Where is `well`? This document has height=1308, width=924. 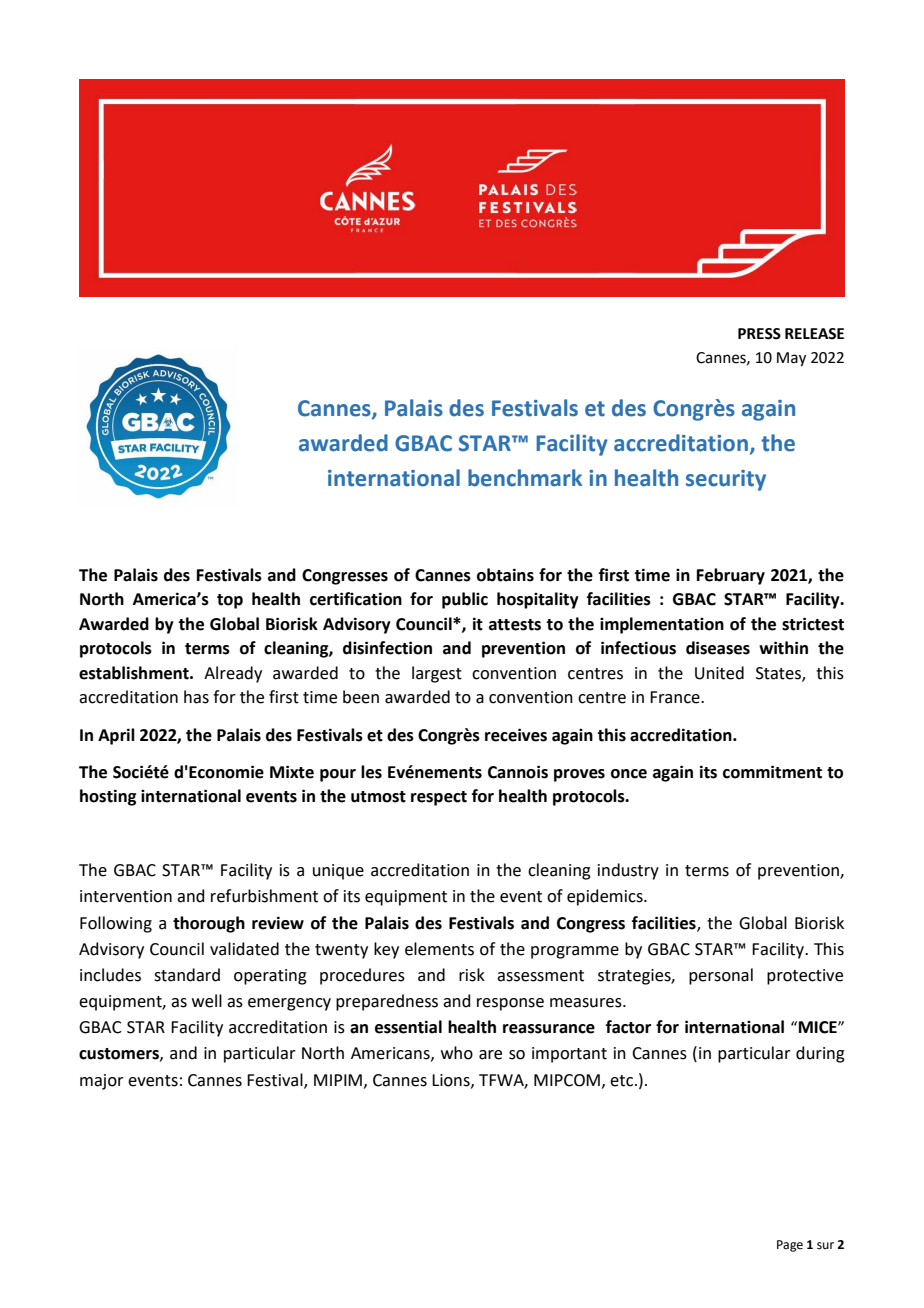
well is located at coordinates (207, 1001).
